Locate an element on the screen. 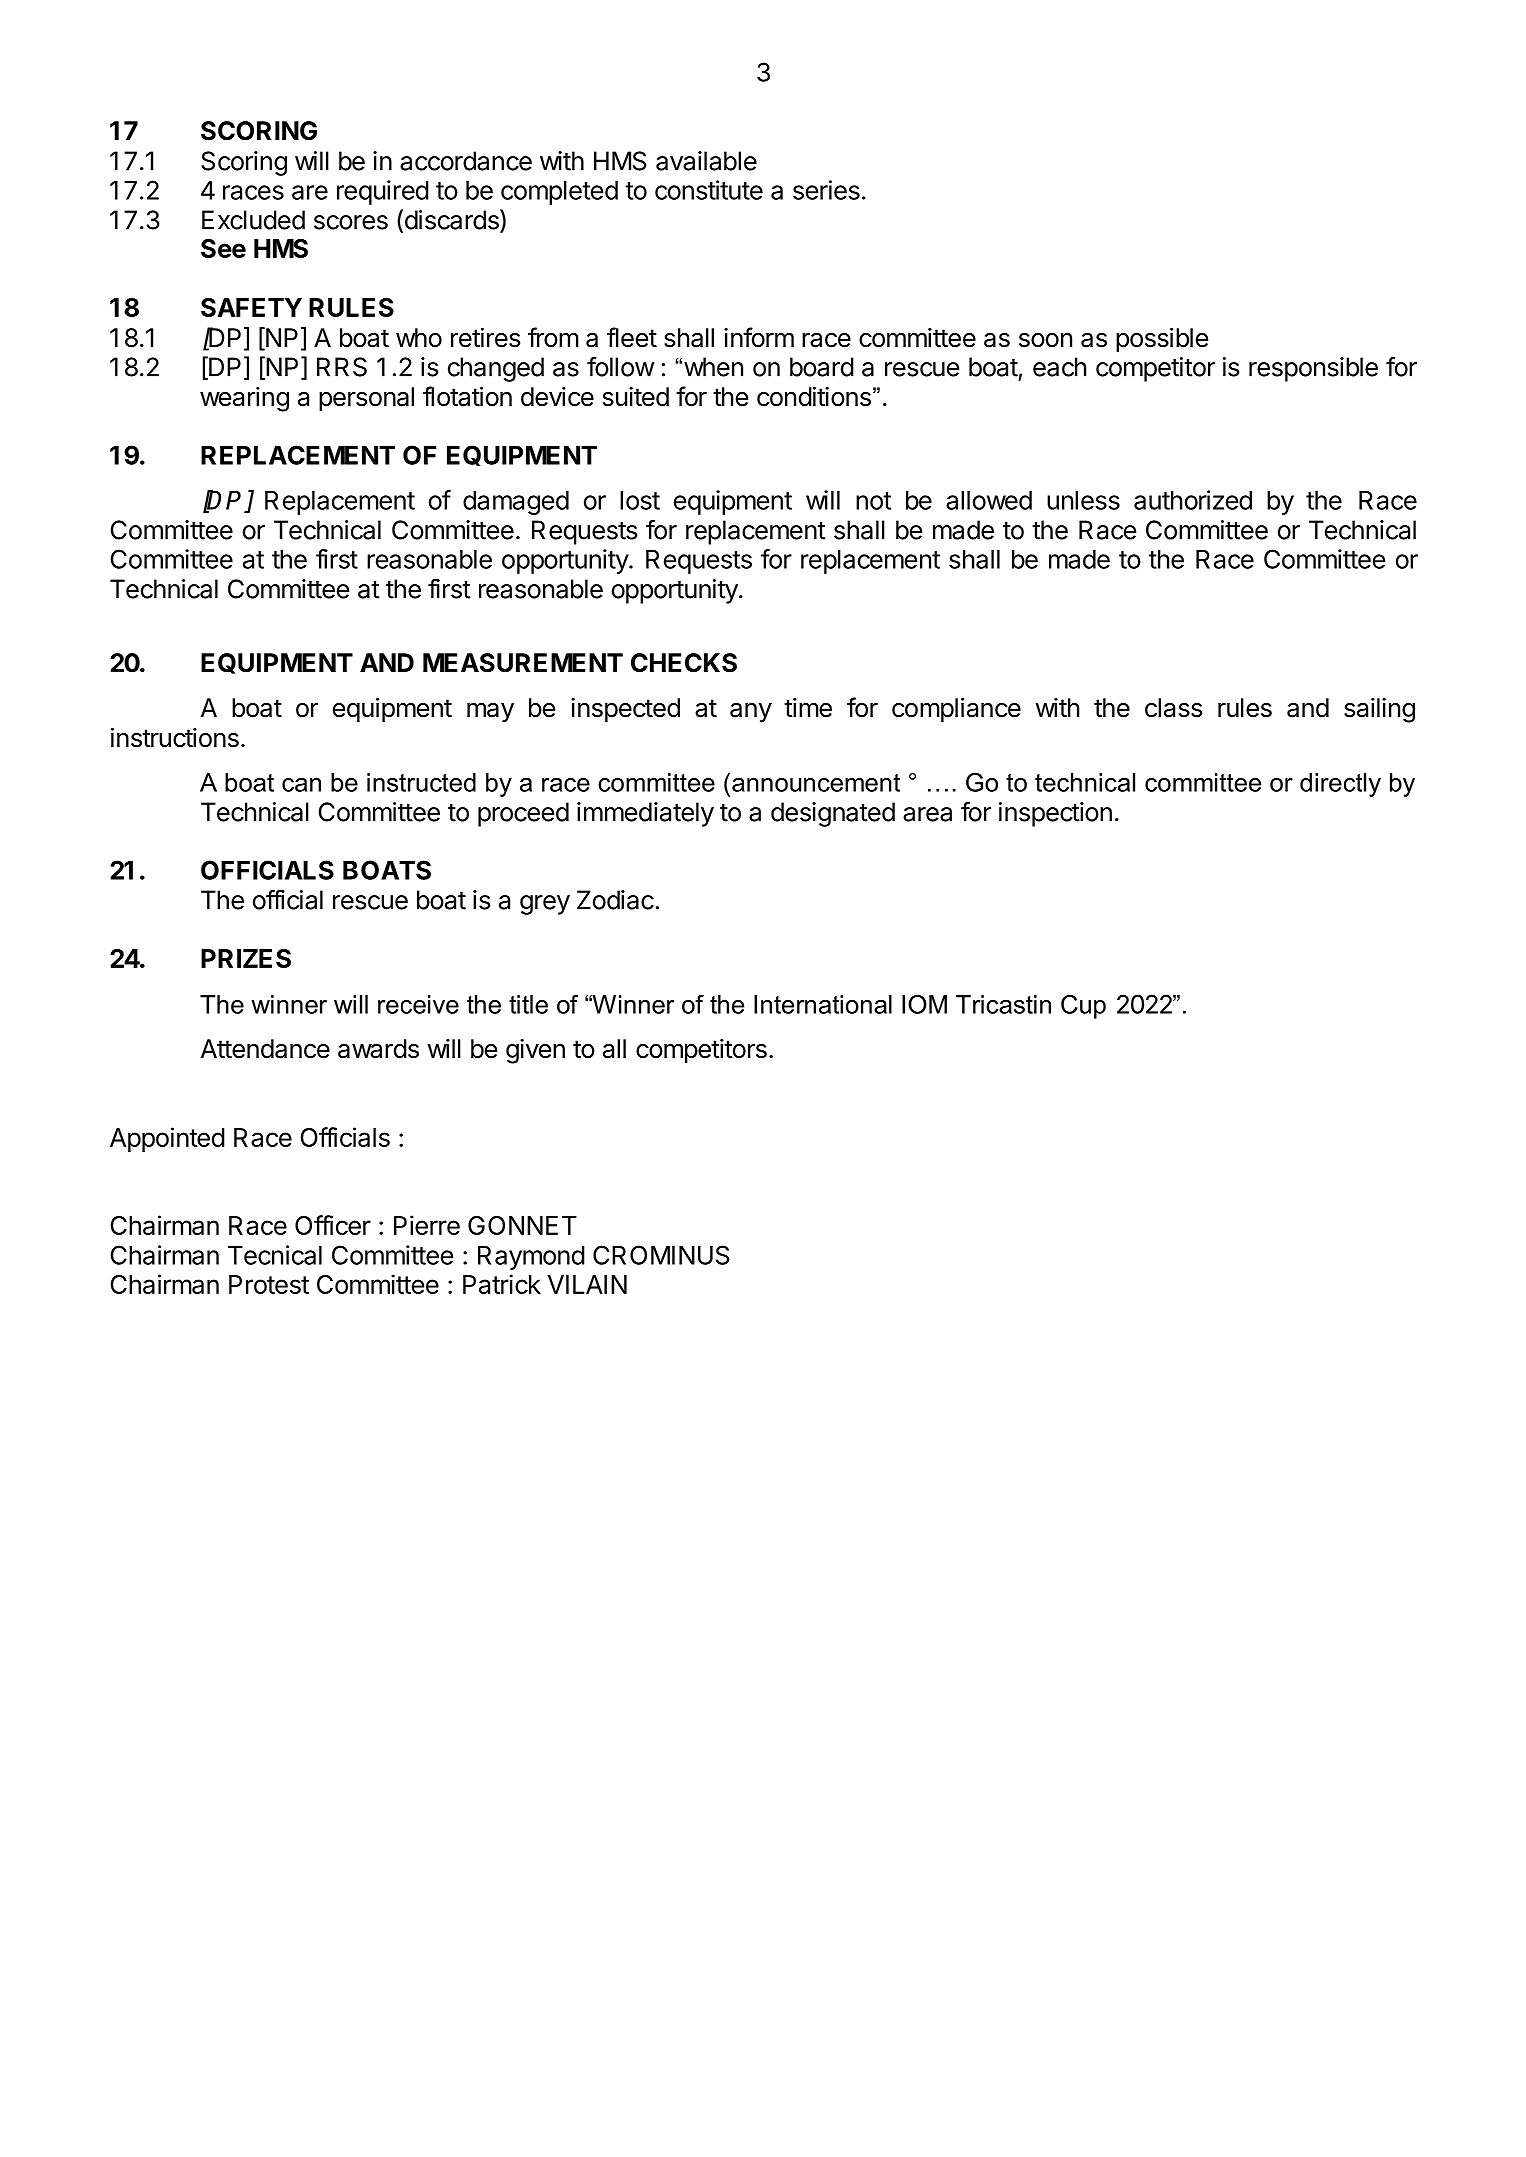  possible is located at coordinates (1162, 340).
